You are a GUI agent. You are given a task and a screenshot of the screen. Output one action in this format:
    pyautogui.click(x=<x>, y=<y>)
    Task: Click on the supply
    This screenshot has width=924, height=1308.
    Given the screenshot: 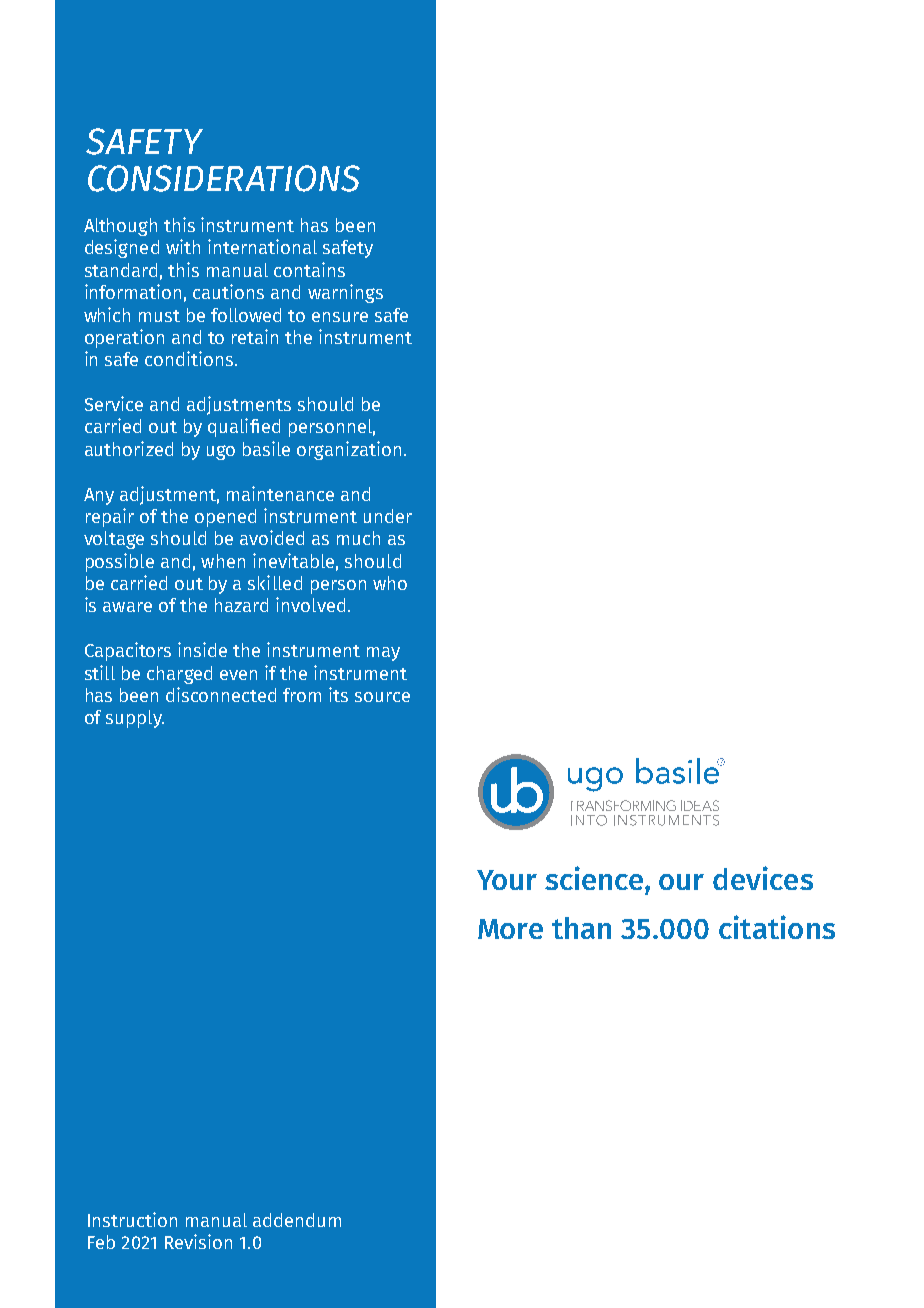 What is the action you would take?
    pyautogui.click(x=135, y=719)
